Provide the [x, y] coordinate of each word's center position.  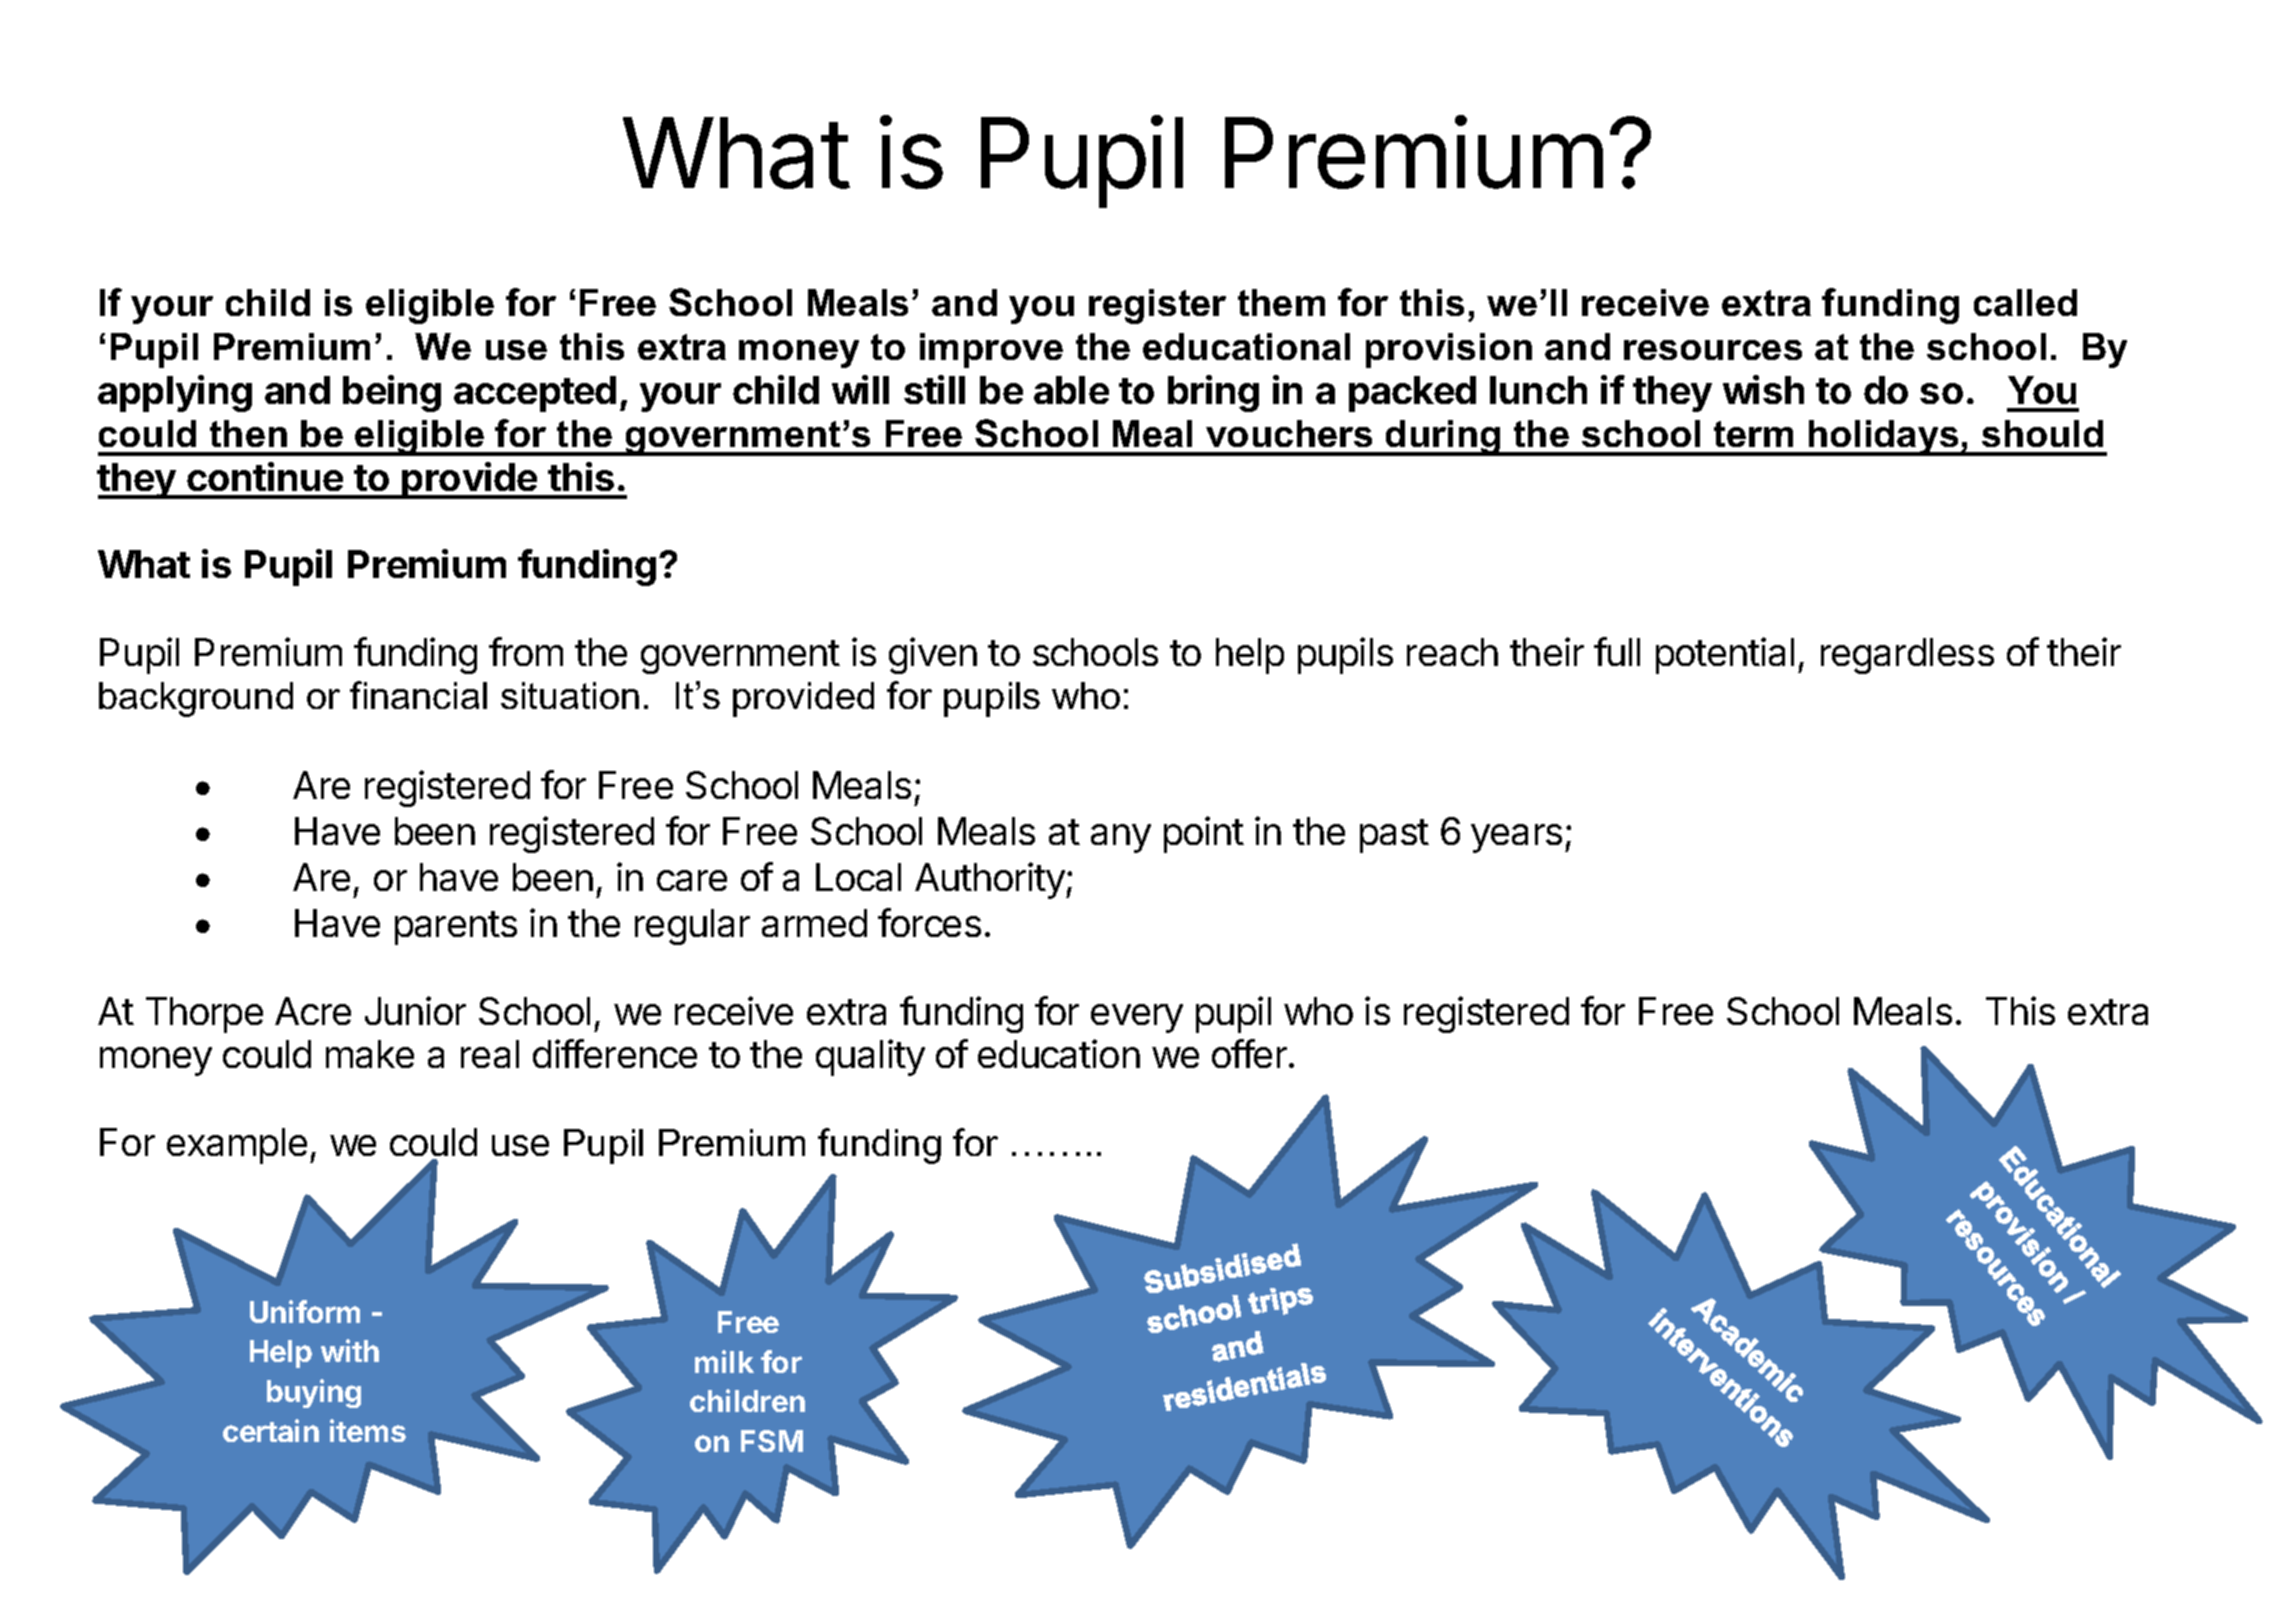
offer [1249, 1053]
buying [314, 1393]
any [1121, 838]
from [526, 651]
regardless [1907, 656]
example [237, 1146]
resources [1713, 350]
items [368, 1430]
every [1137, 1018]
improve [991, 350]
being [392, 393]
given [933, 655]
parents [456, 928]
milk [724, 1361]
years [1516, 838]
